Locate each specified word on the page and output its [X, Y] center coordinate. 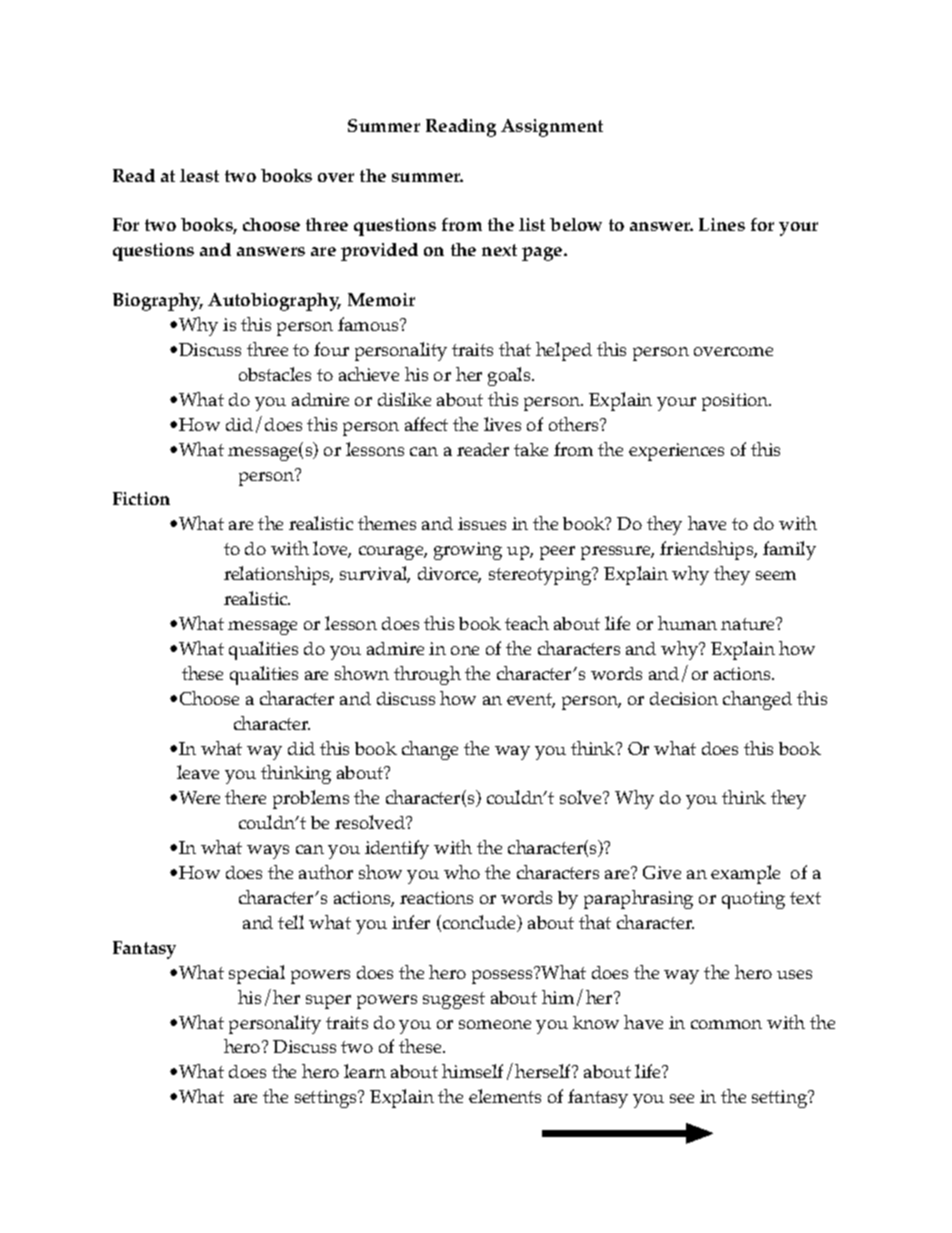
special [257, 974]
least [199, 175]
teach [527, 623]
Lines [722, 224]
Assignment [552, 128]
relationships [278, 575]
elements [505, 1096]
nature [749, 624]
